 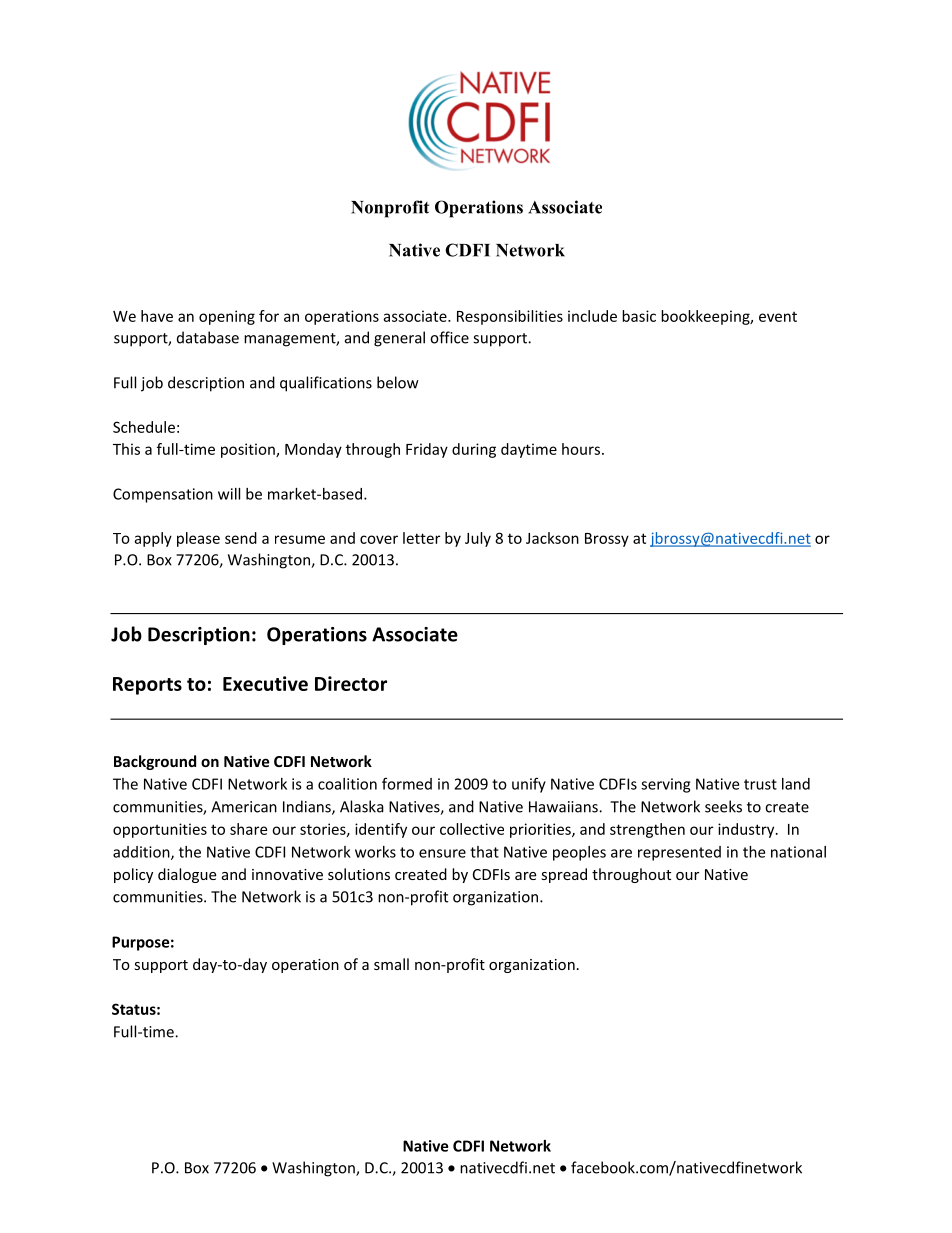 What do you see at coordinates (391, 964) in the image?
I see `small` at bounding box center [391, 964].
